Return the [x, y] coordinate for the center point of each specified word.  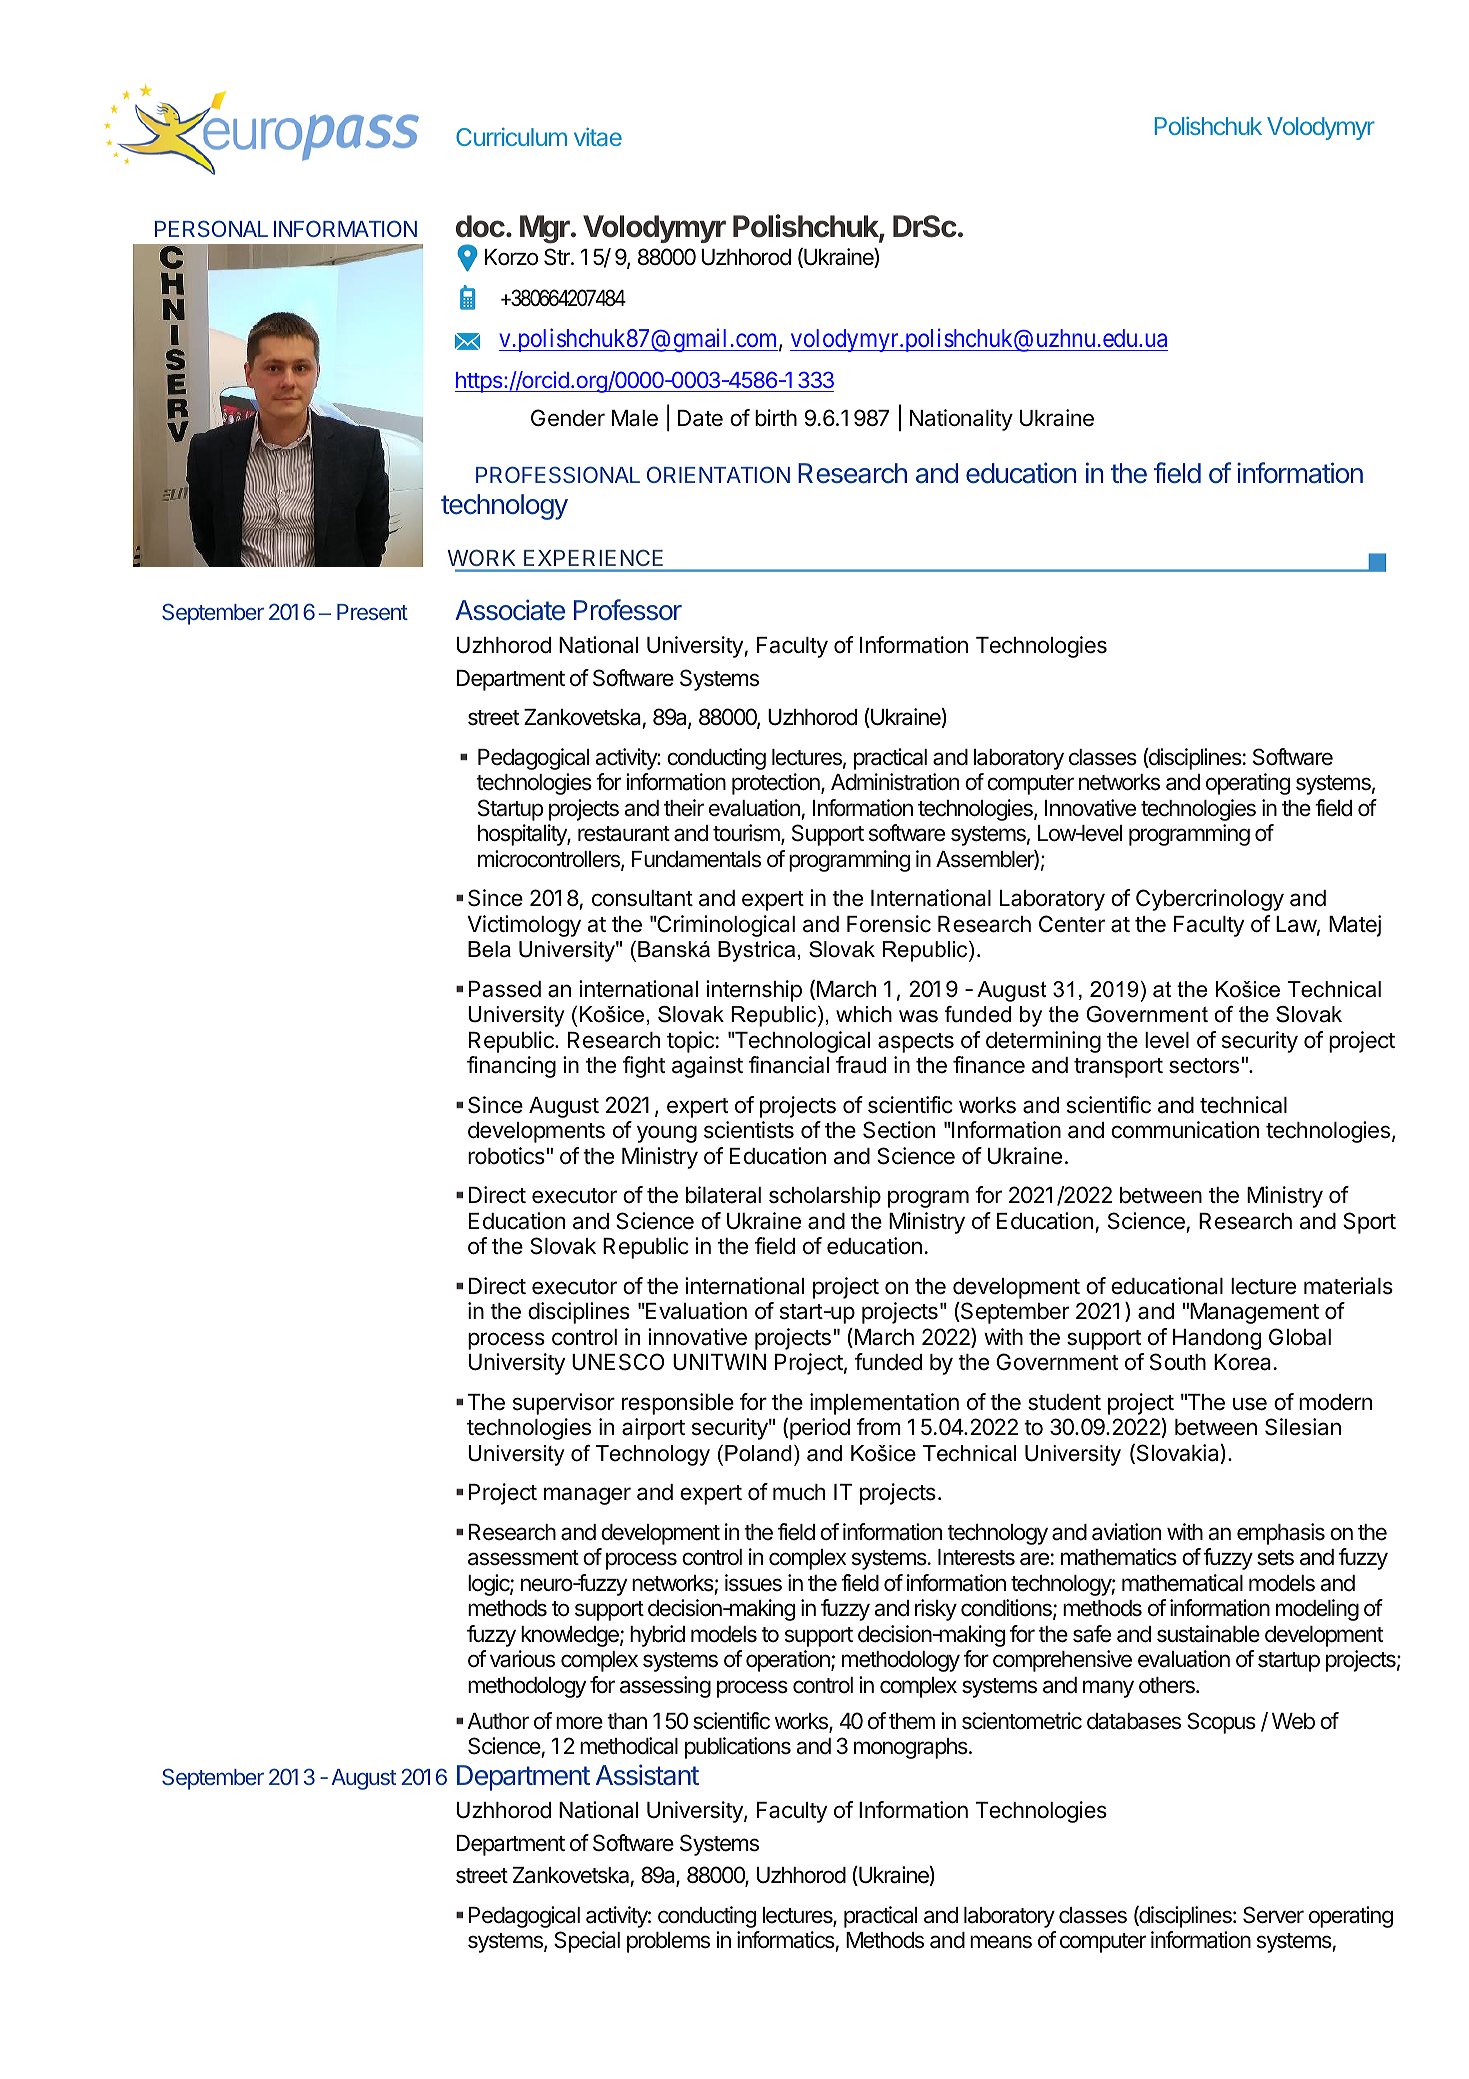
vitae [598, 137]
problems [668, 1942]
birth [776, 418]
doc [481, 226]
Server [1273, 1915]
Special [587, 1942]
